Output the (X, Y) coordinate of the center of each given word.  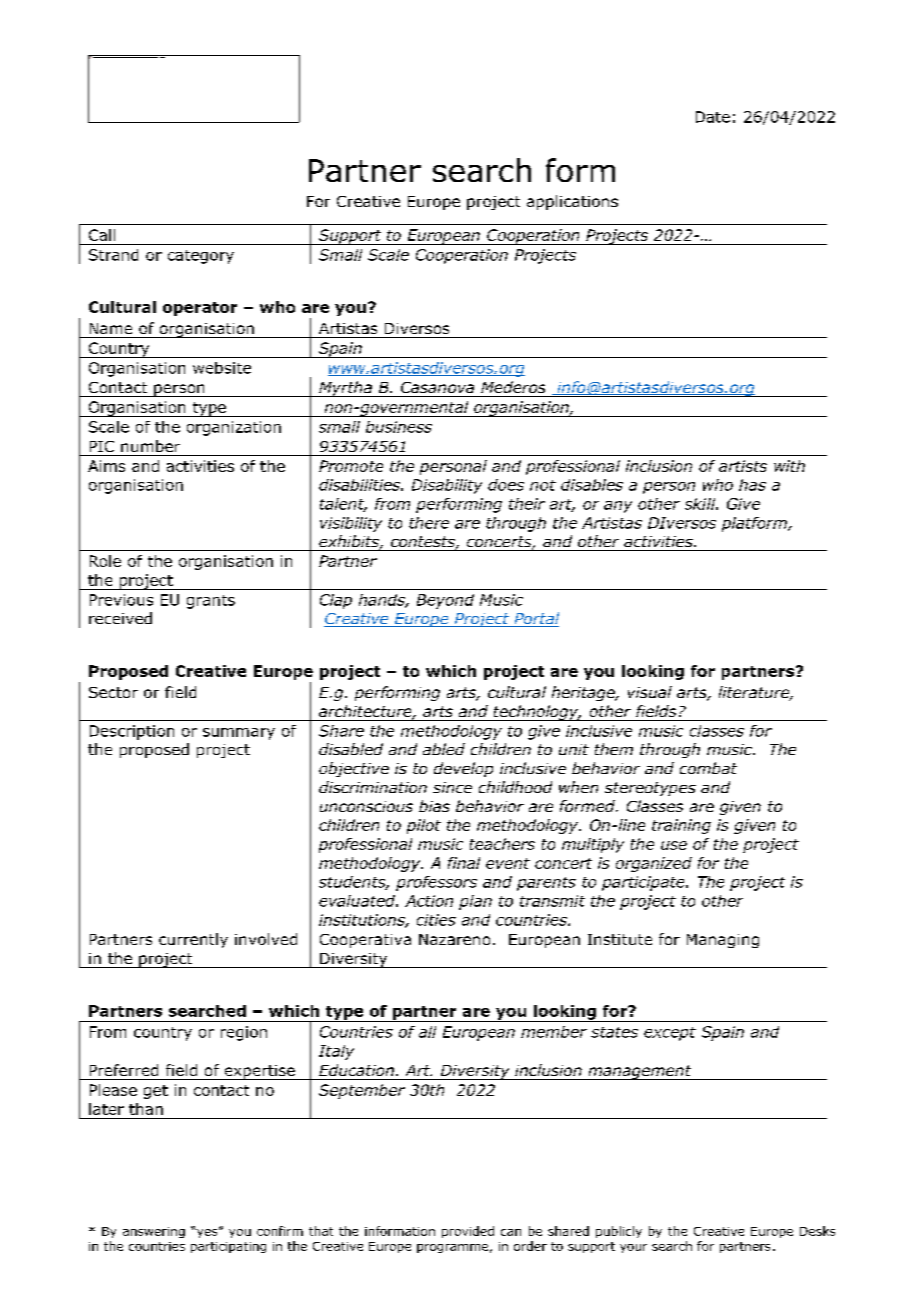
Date (713, 117)
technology (536, 713)
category (201, 257)
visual (650, 692)
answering (154, 1232)
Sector (113, 692)
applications (572, 202)
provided (468, 1232)
